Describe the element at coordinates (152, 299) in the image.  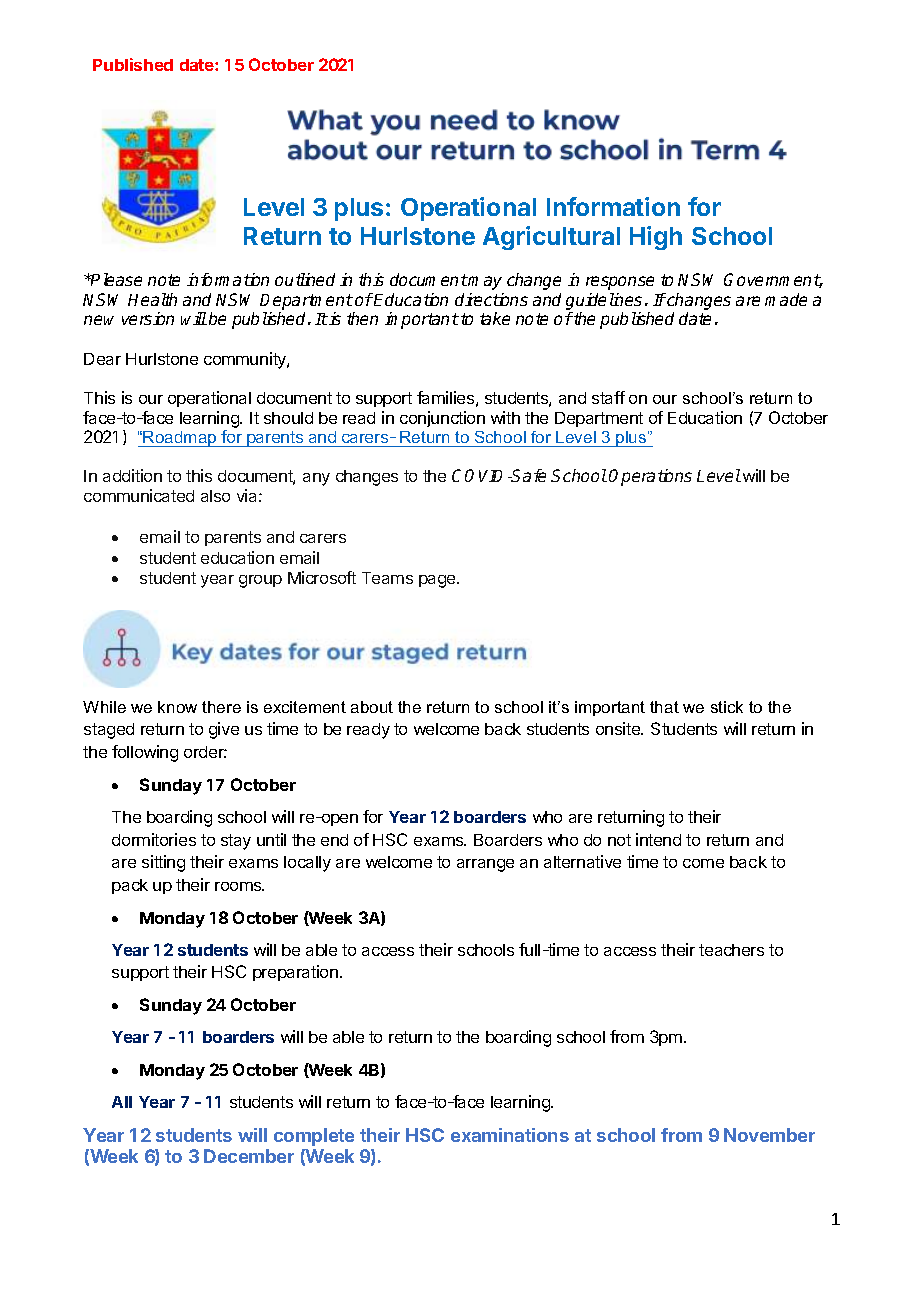
I see `Health` at that location.
